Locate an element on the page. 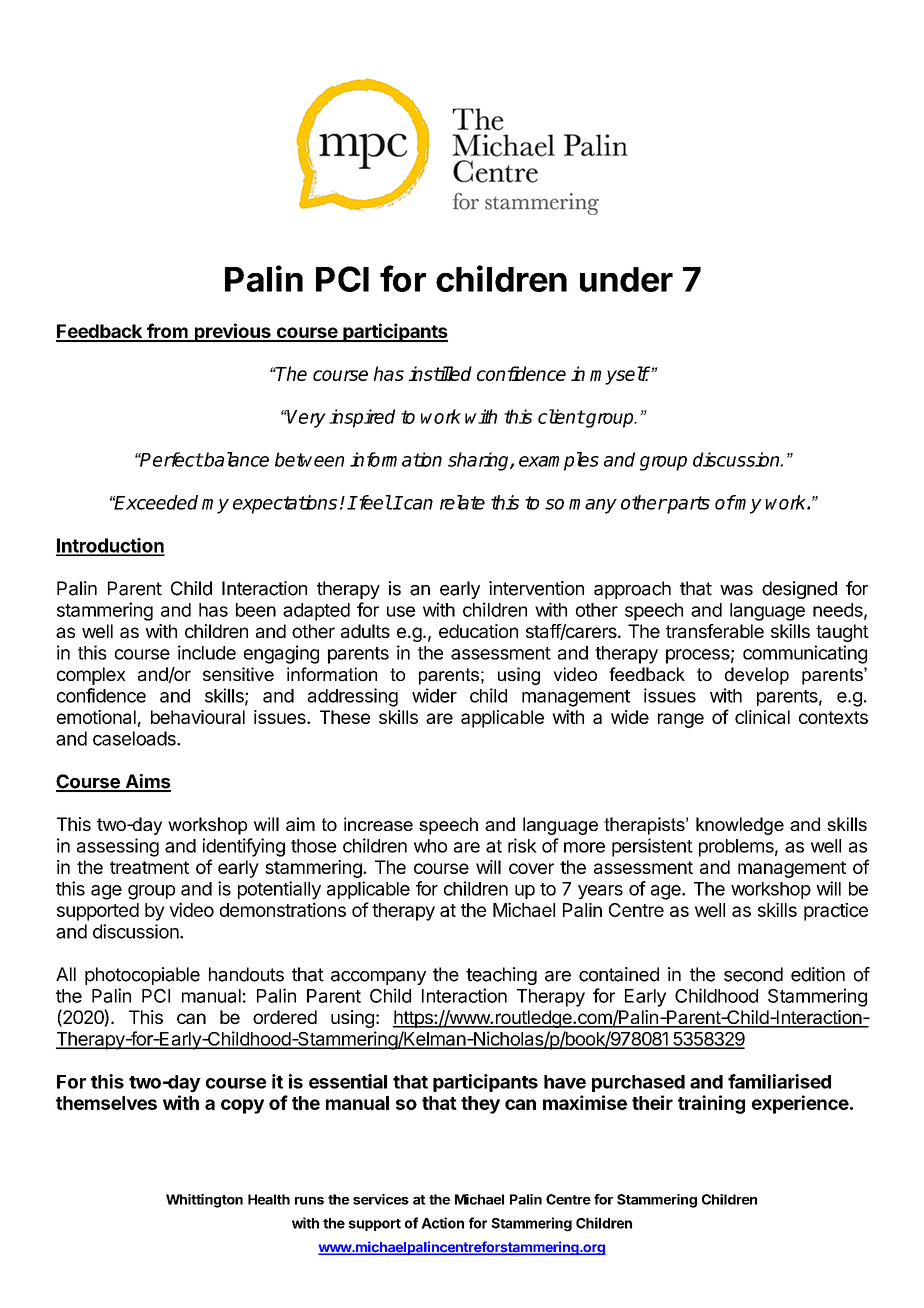  behavioural is located at coordinates (198, 717).
